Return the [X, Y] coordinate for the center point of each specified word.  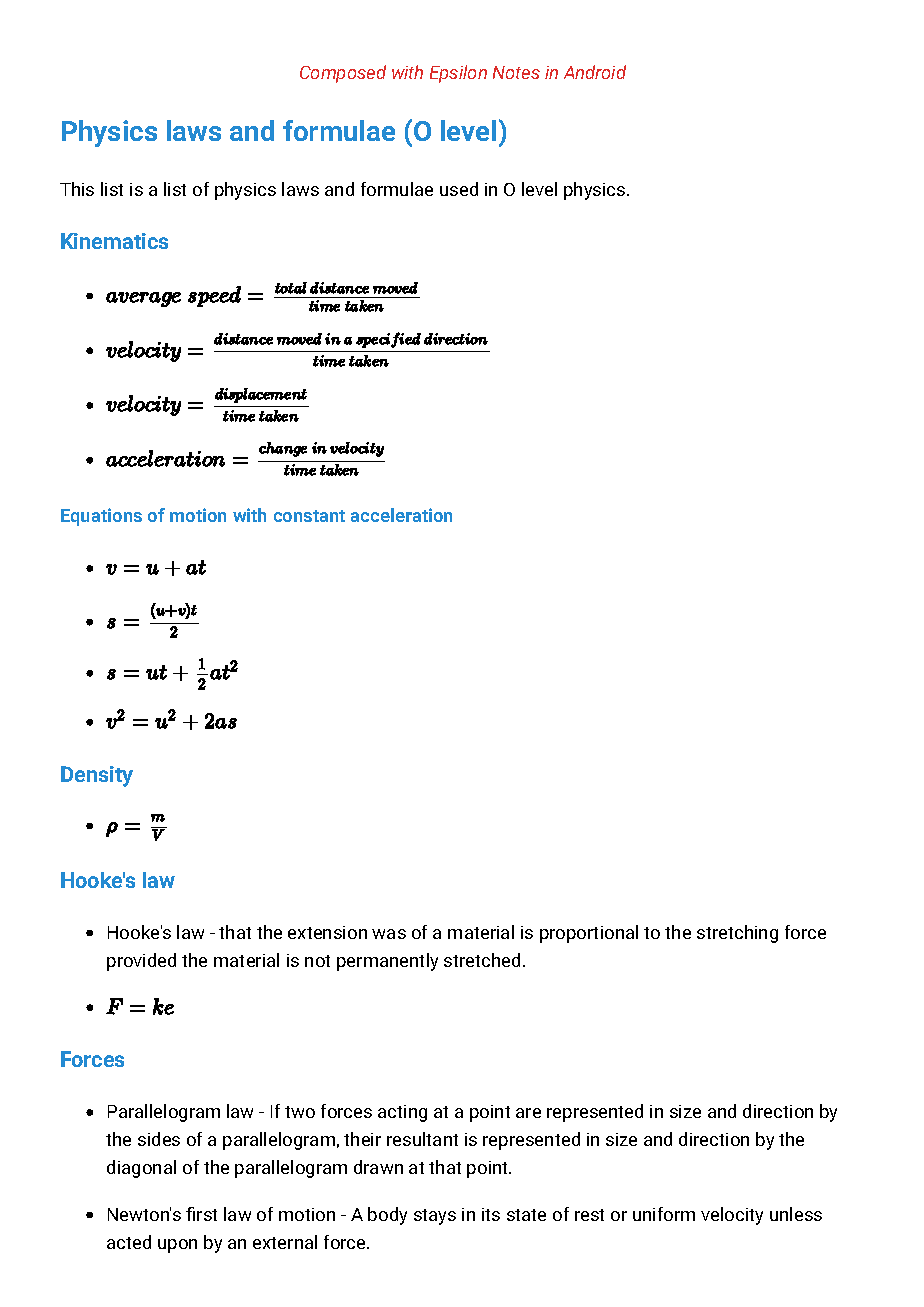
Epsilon [458, 74]
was [389, 934]
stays [435, 1217]
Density [97, 776]
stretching [737, 934]
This [77, 189]
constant [309, 516]
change [283, 449]
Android [595, 72]
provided [141, 962]
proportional [589, 934]
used [459, 189]
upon [177, 1246]
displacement [261, 395]
